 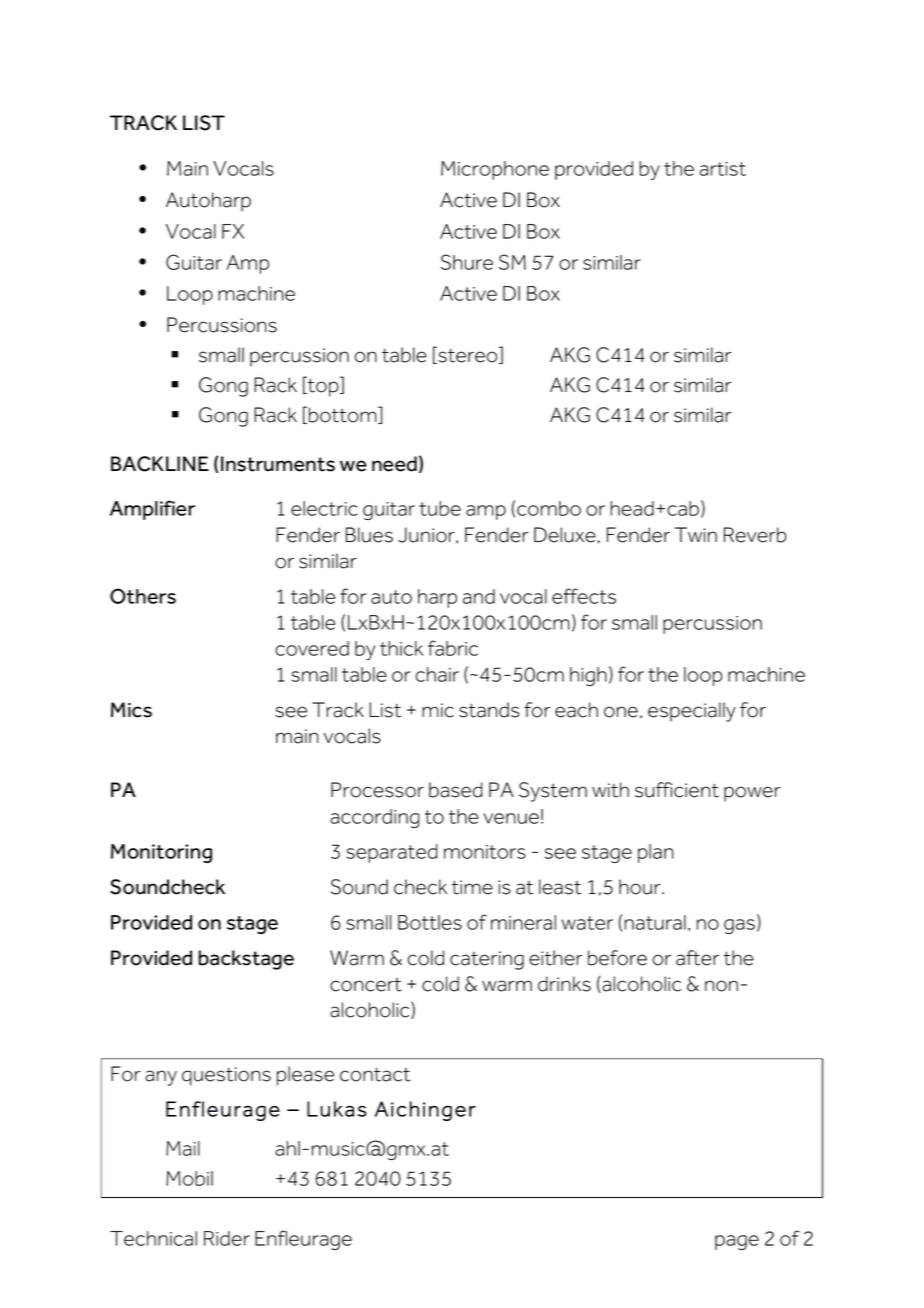 I want to click on plan, so click(x=656, y=853).
